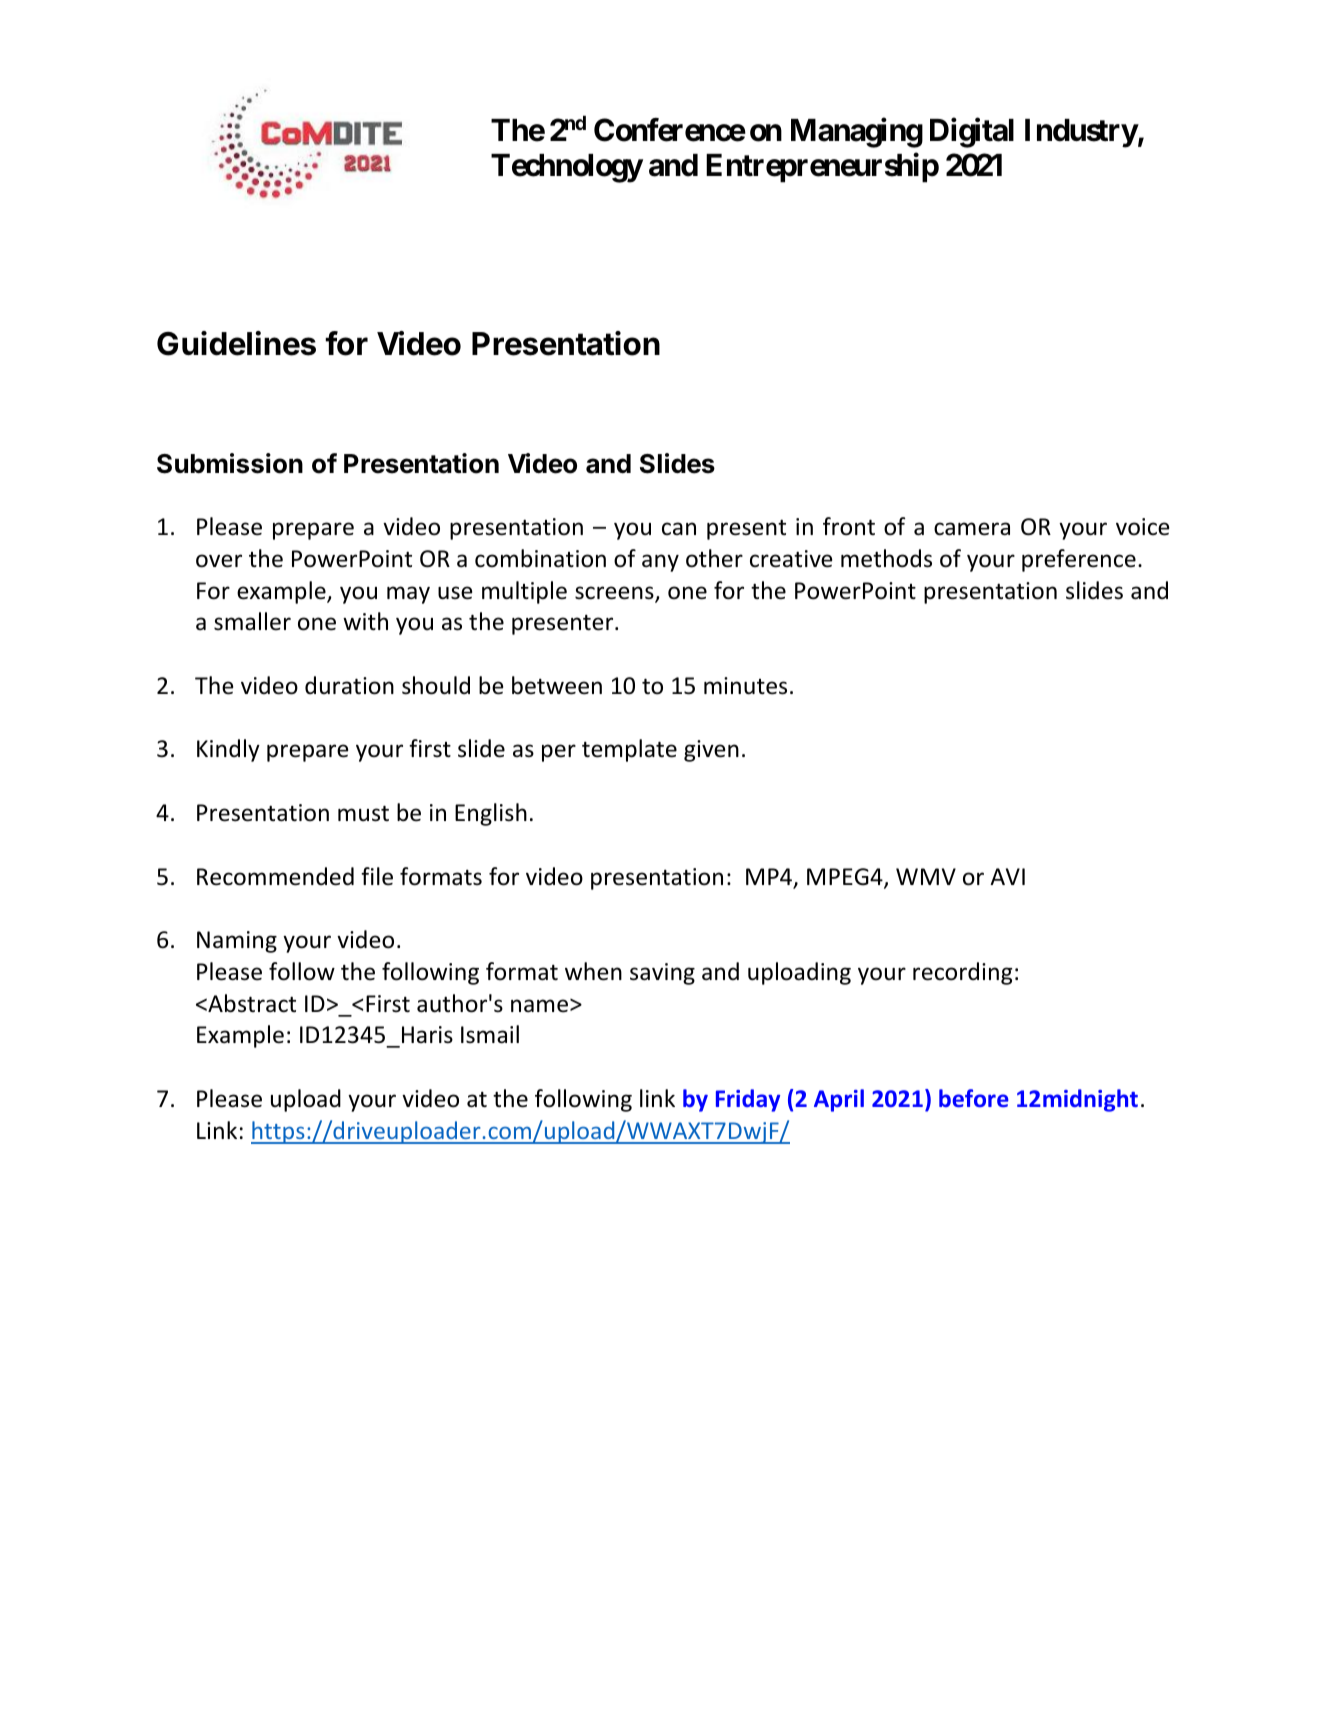  What do you see at coordinates (615, 594) in the screenshot?
I see `screens` at bounding box center [615, 594].
